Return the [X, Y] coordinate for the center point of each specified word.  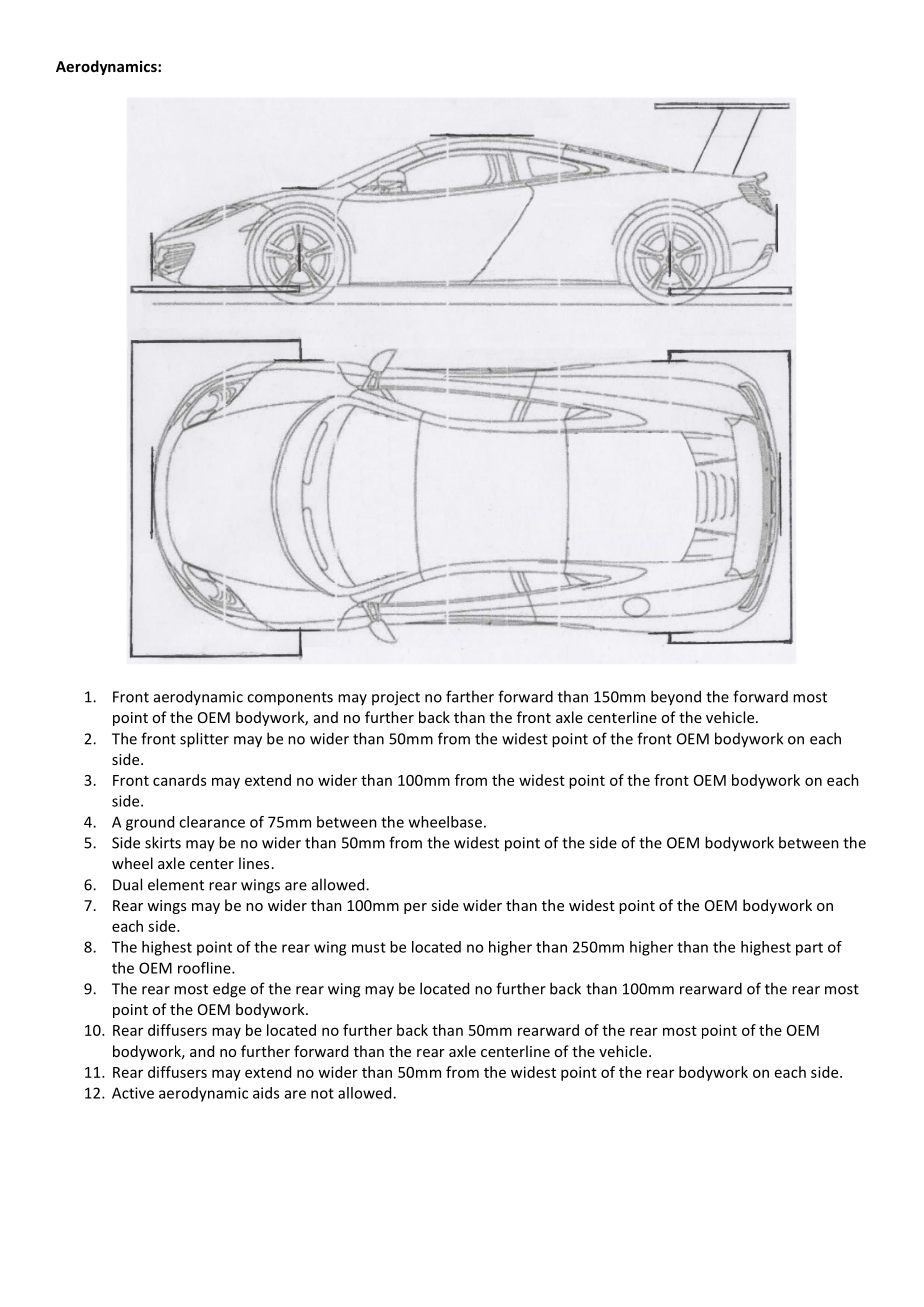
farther [470, 696]
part [809, 949]
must [369, 947]
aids [266, 1093]
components [290, 699]
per [415, 908]
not [322, 1093]
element [176, 884]
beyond [676, 698]
